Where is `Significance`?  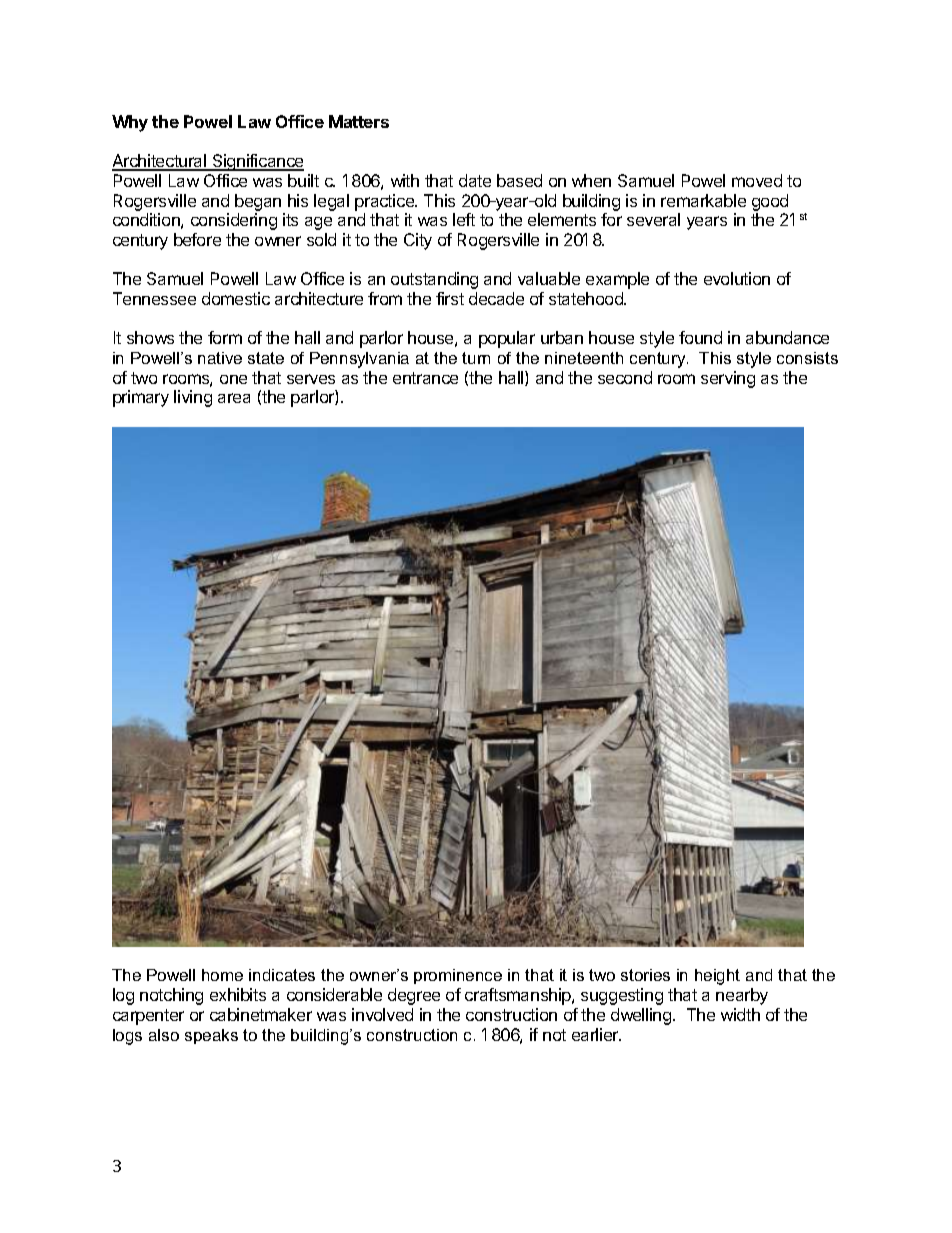
Significance is located at coordinates (257, 162).
